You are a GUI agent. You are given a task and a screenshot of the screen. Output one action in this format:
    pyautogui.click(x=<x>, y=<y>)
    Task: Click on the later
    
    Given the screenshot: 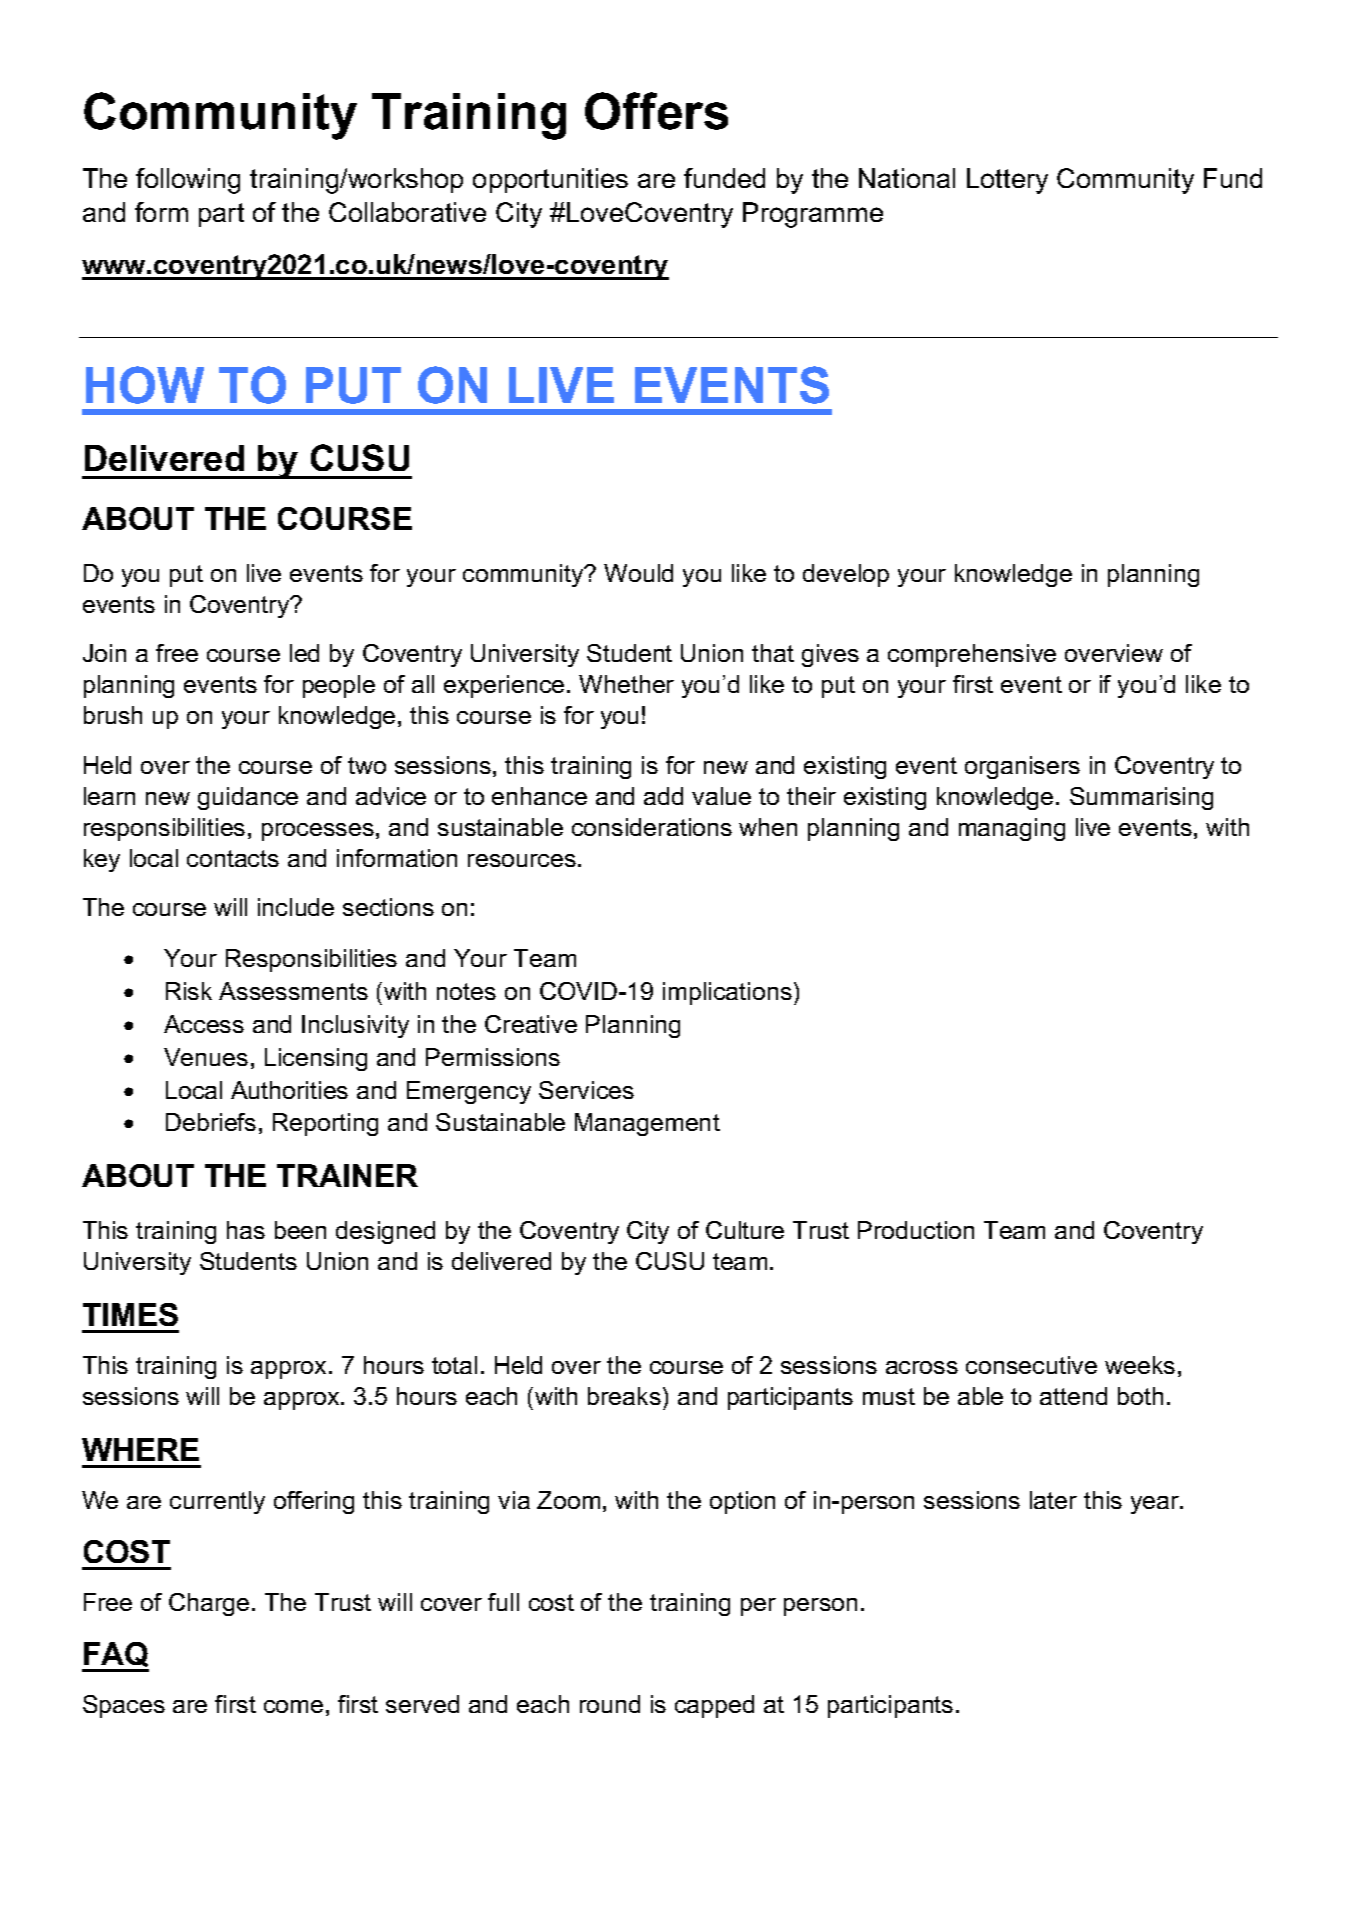 What is the action you would take?
    pyautogui.click(x=1053, y=1500)
